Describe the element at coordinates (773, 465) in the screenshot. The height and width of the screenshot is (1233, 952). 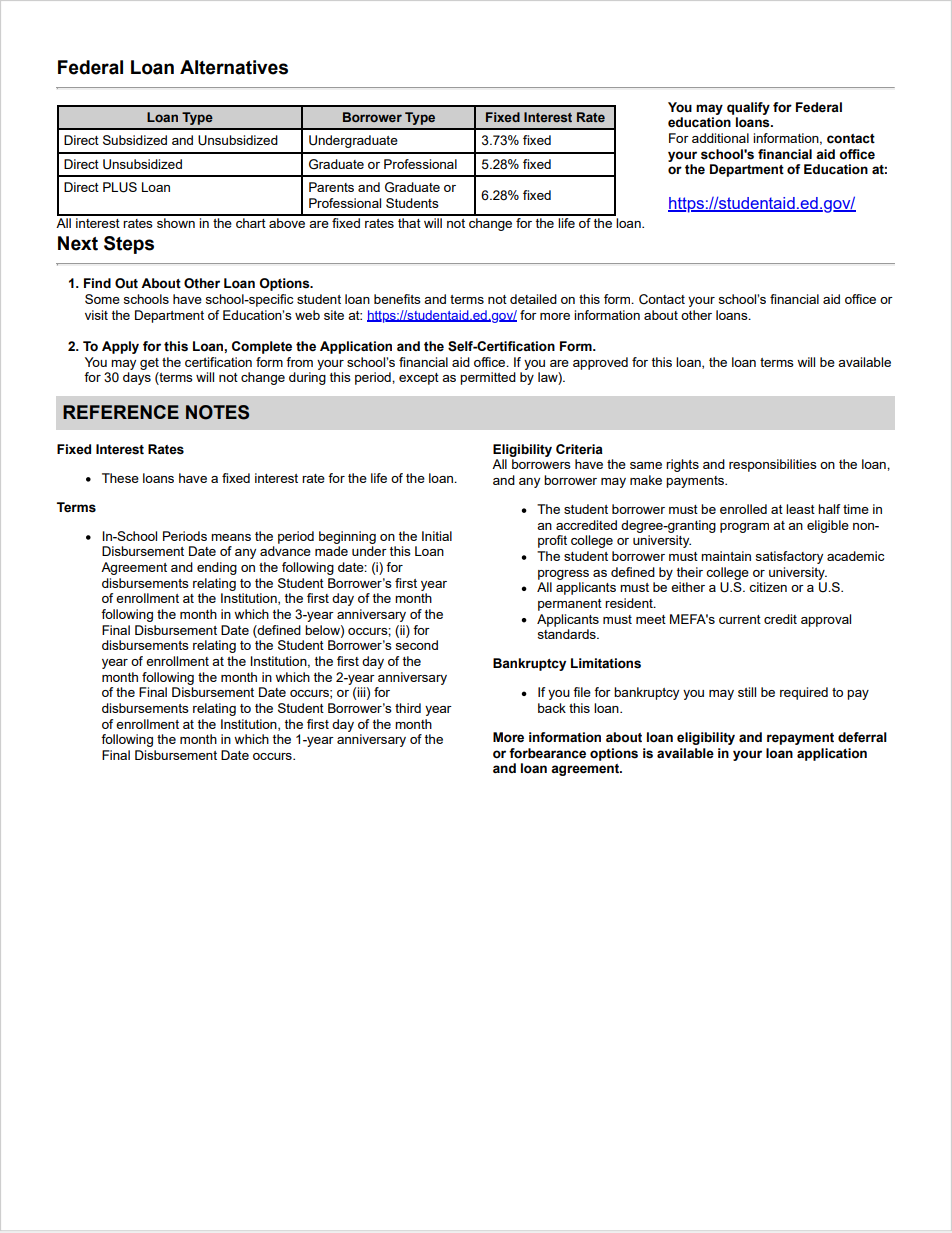
I see `responsibilities` at that location.
